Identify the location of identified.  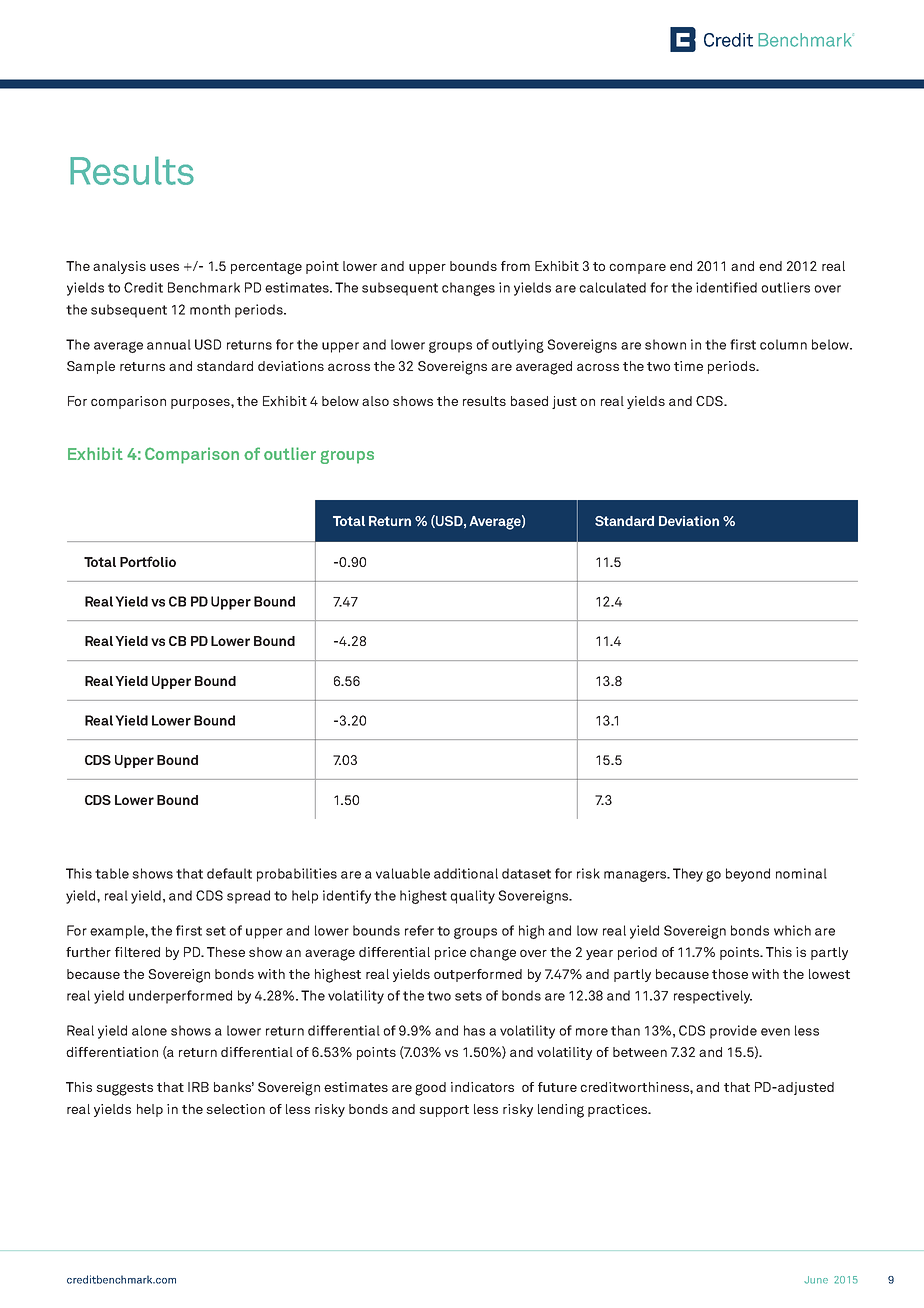
(726, 287).
